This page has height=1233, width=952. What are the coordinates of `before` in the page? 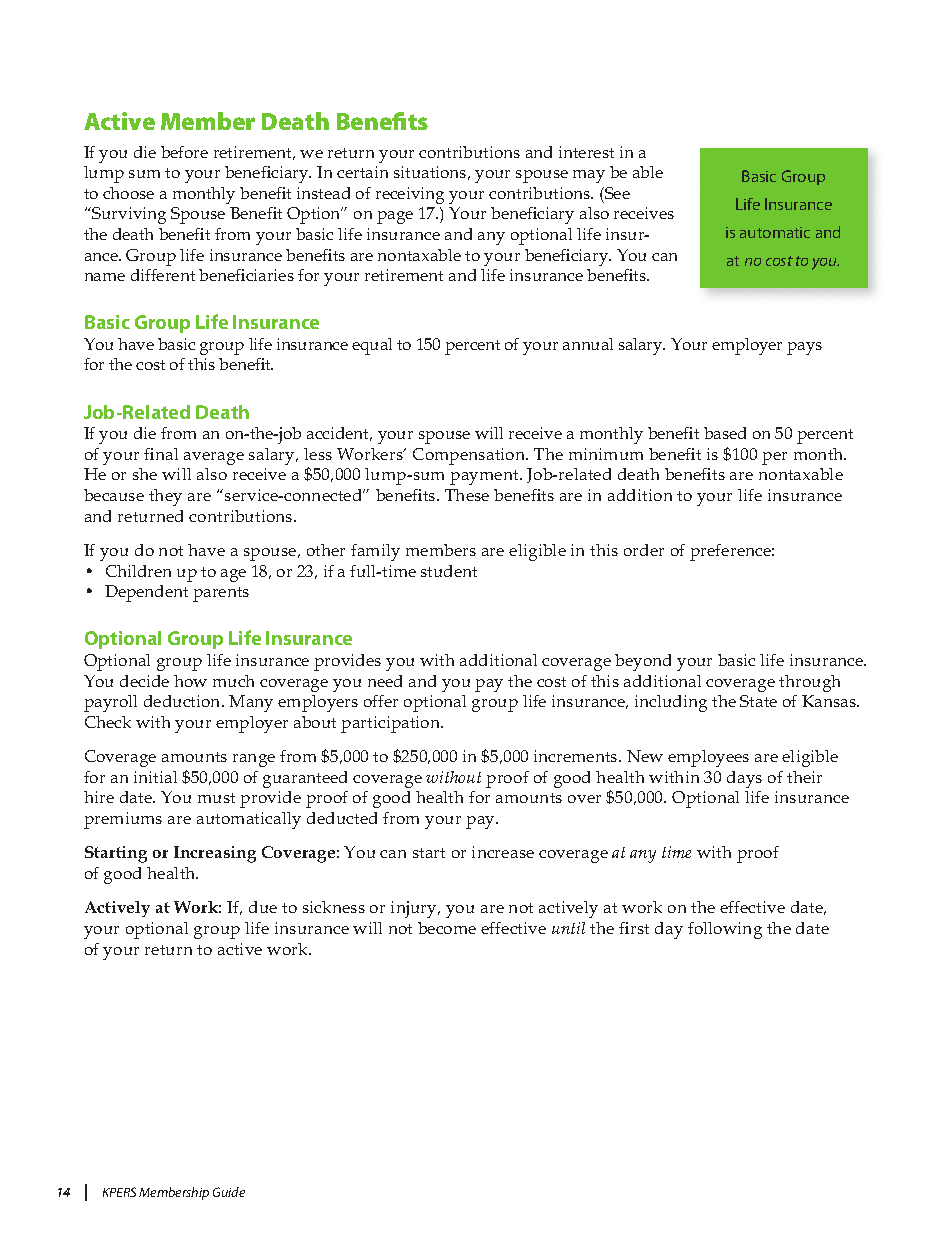 It's located at (184, 152).
